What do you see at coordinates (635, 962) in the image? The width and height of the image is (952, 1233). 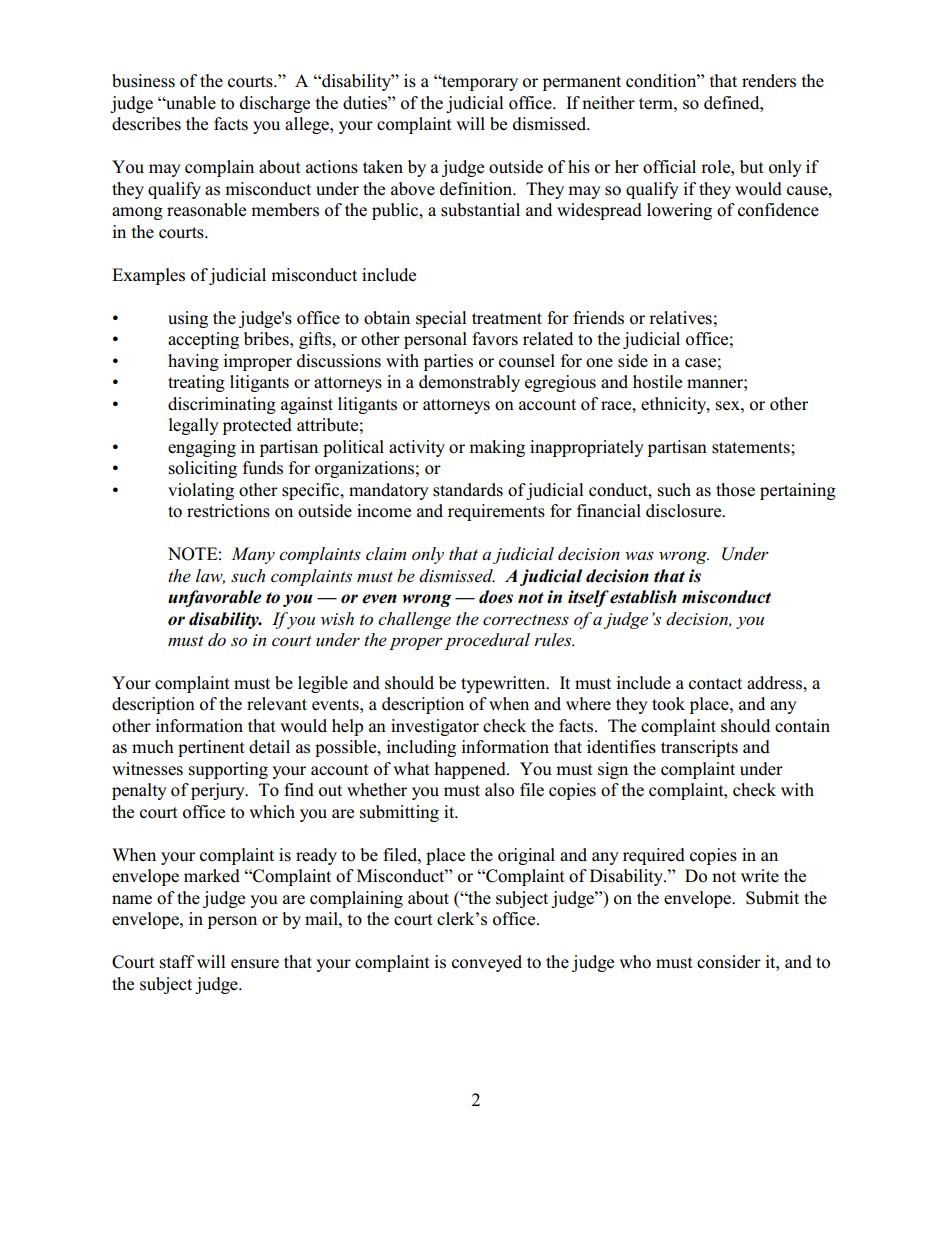 I see `who` at bounding box center [635, 962].
